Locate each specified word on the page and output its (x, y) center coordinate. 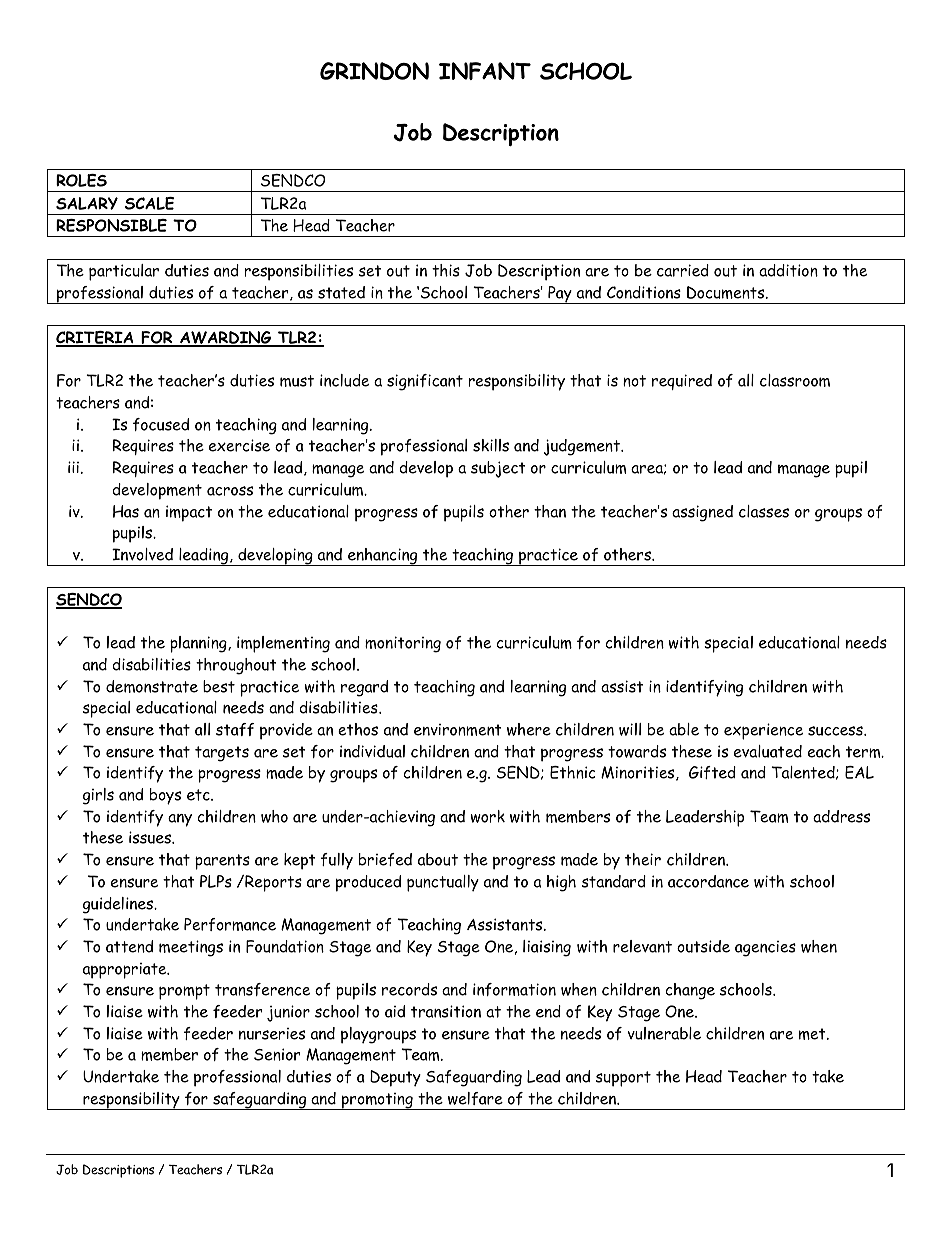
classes (764, 511)
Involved (142, 554)
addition (788, 270)
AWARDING (226, 339)
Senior (277, 1054)
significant (425, 382)
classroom (795, 380)
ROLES (81, 180)
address (841, 816)
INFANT (485, 71)
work (488, 816)
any (180, 820)
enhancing (383, 557)
